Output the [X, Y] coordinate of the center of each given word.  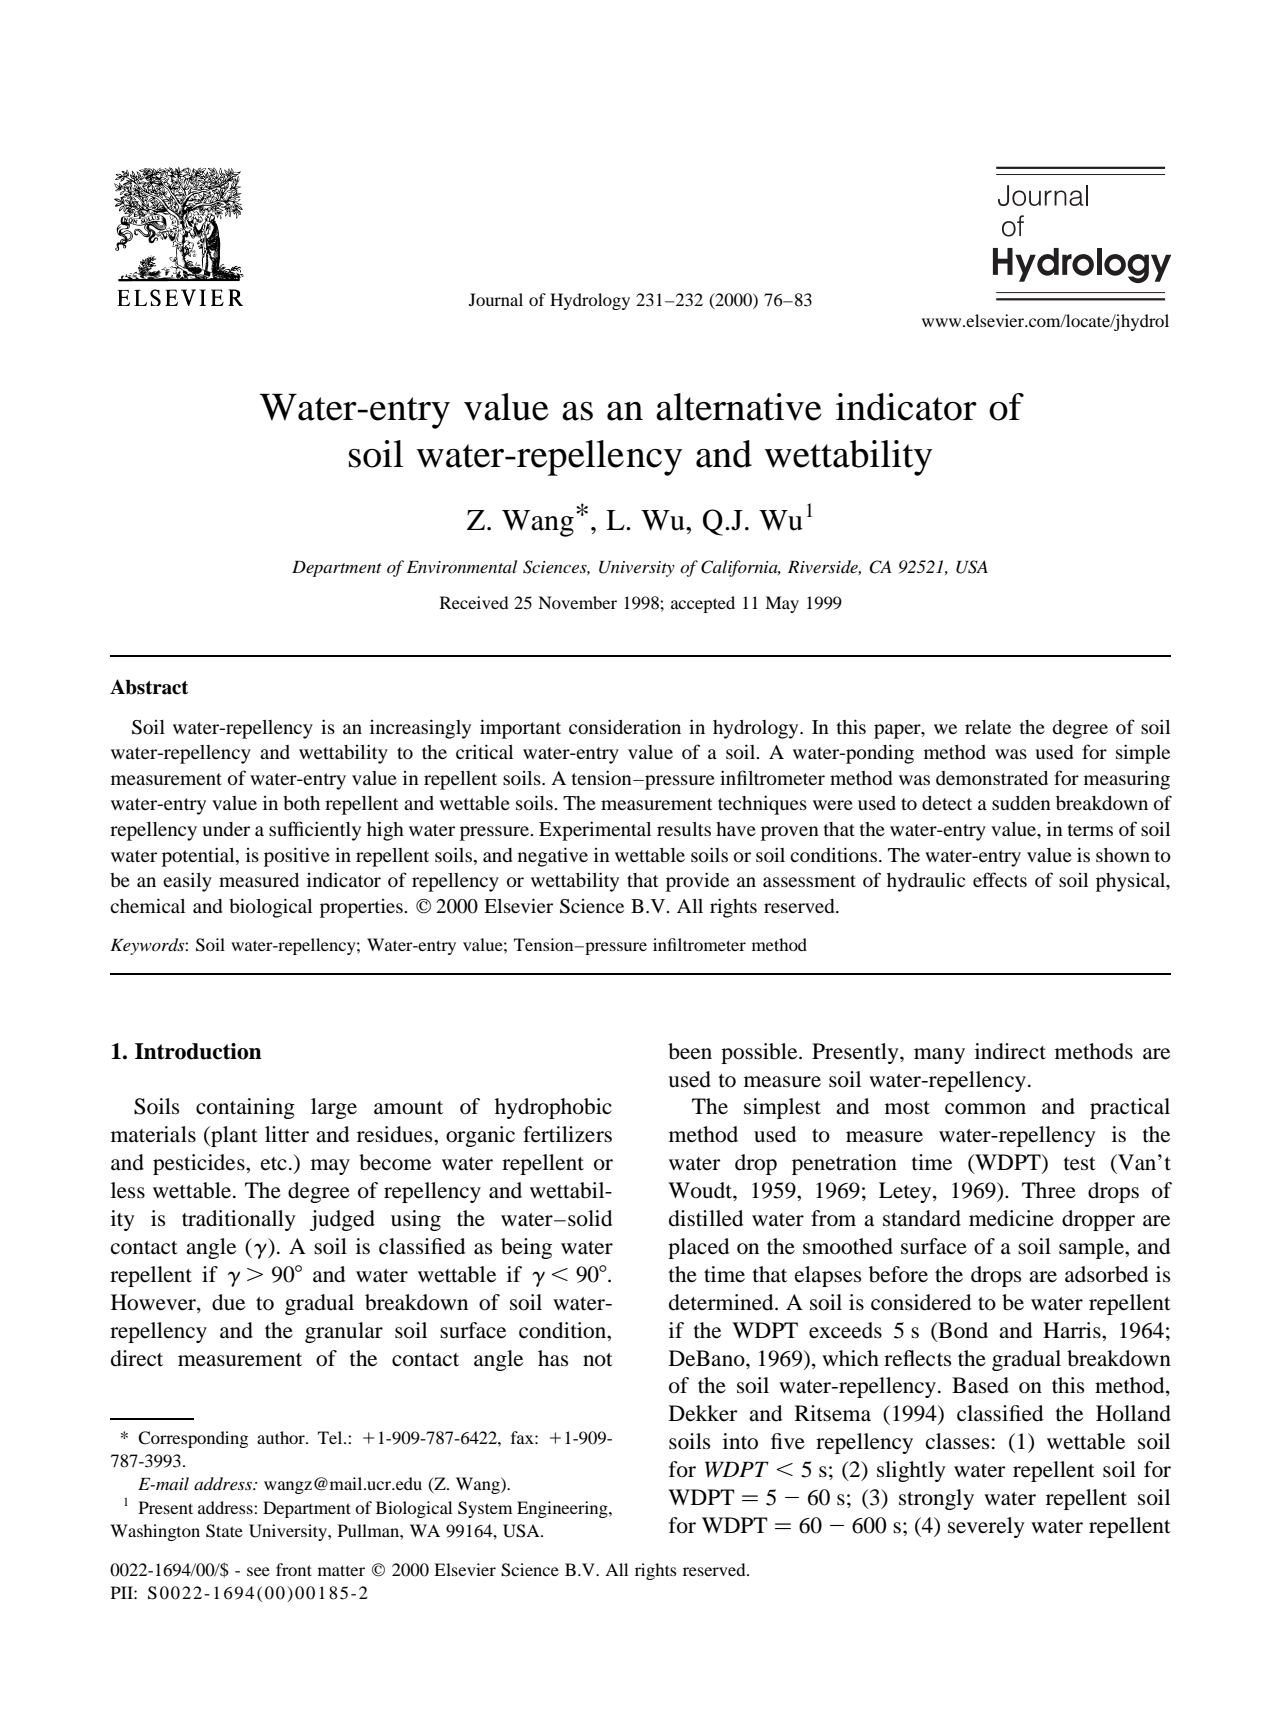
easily [187, 882]
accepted [703, 604]
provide [697, 882]
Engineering [563, 1509]
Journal [496, 299]
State [224, 1531]
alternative [739, 407]
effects [1000, 879]
